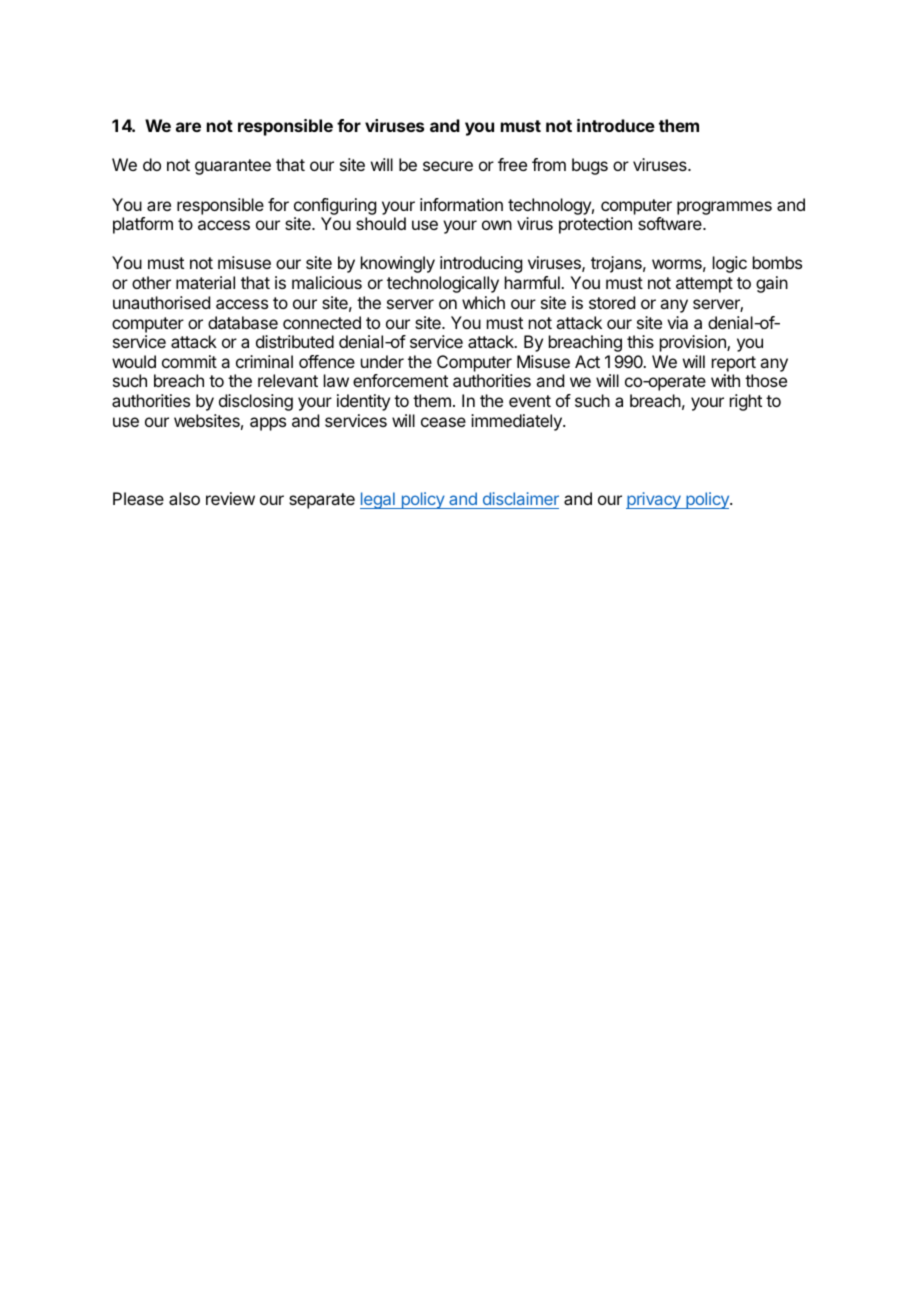  I want to click on guarantee, so click(233, 167).
